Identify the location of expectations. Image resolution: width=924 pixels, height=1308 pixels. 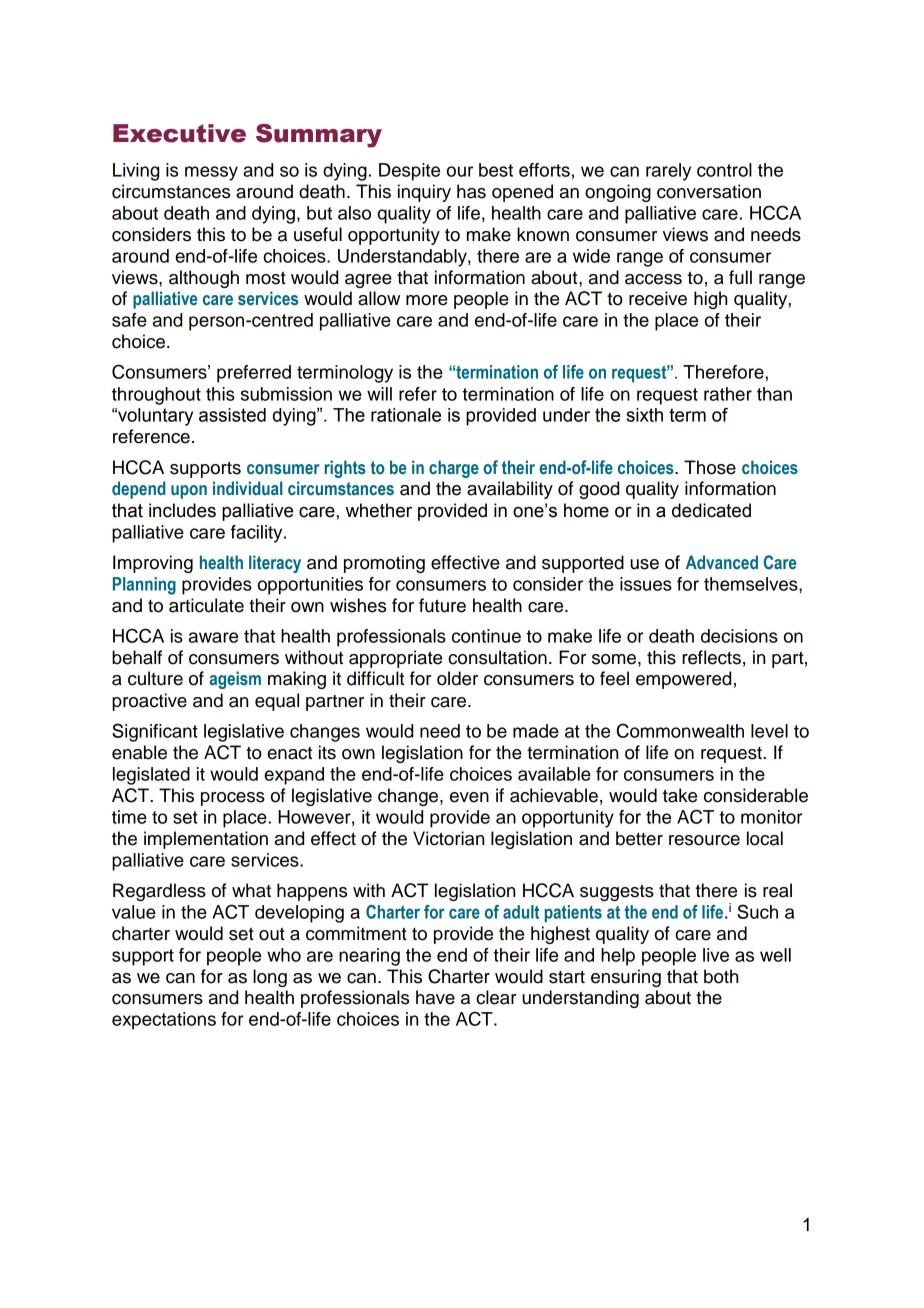
(164, 1021).
